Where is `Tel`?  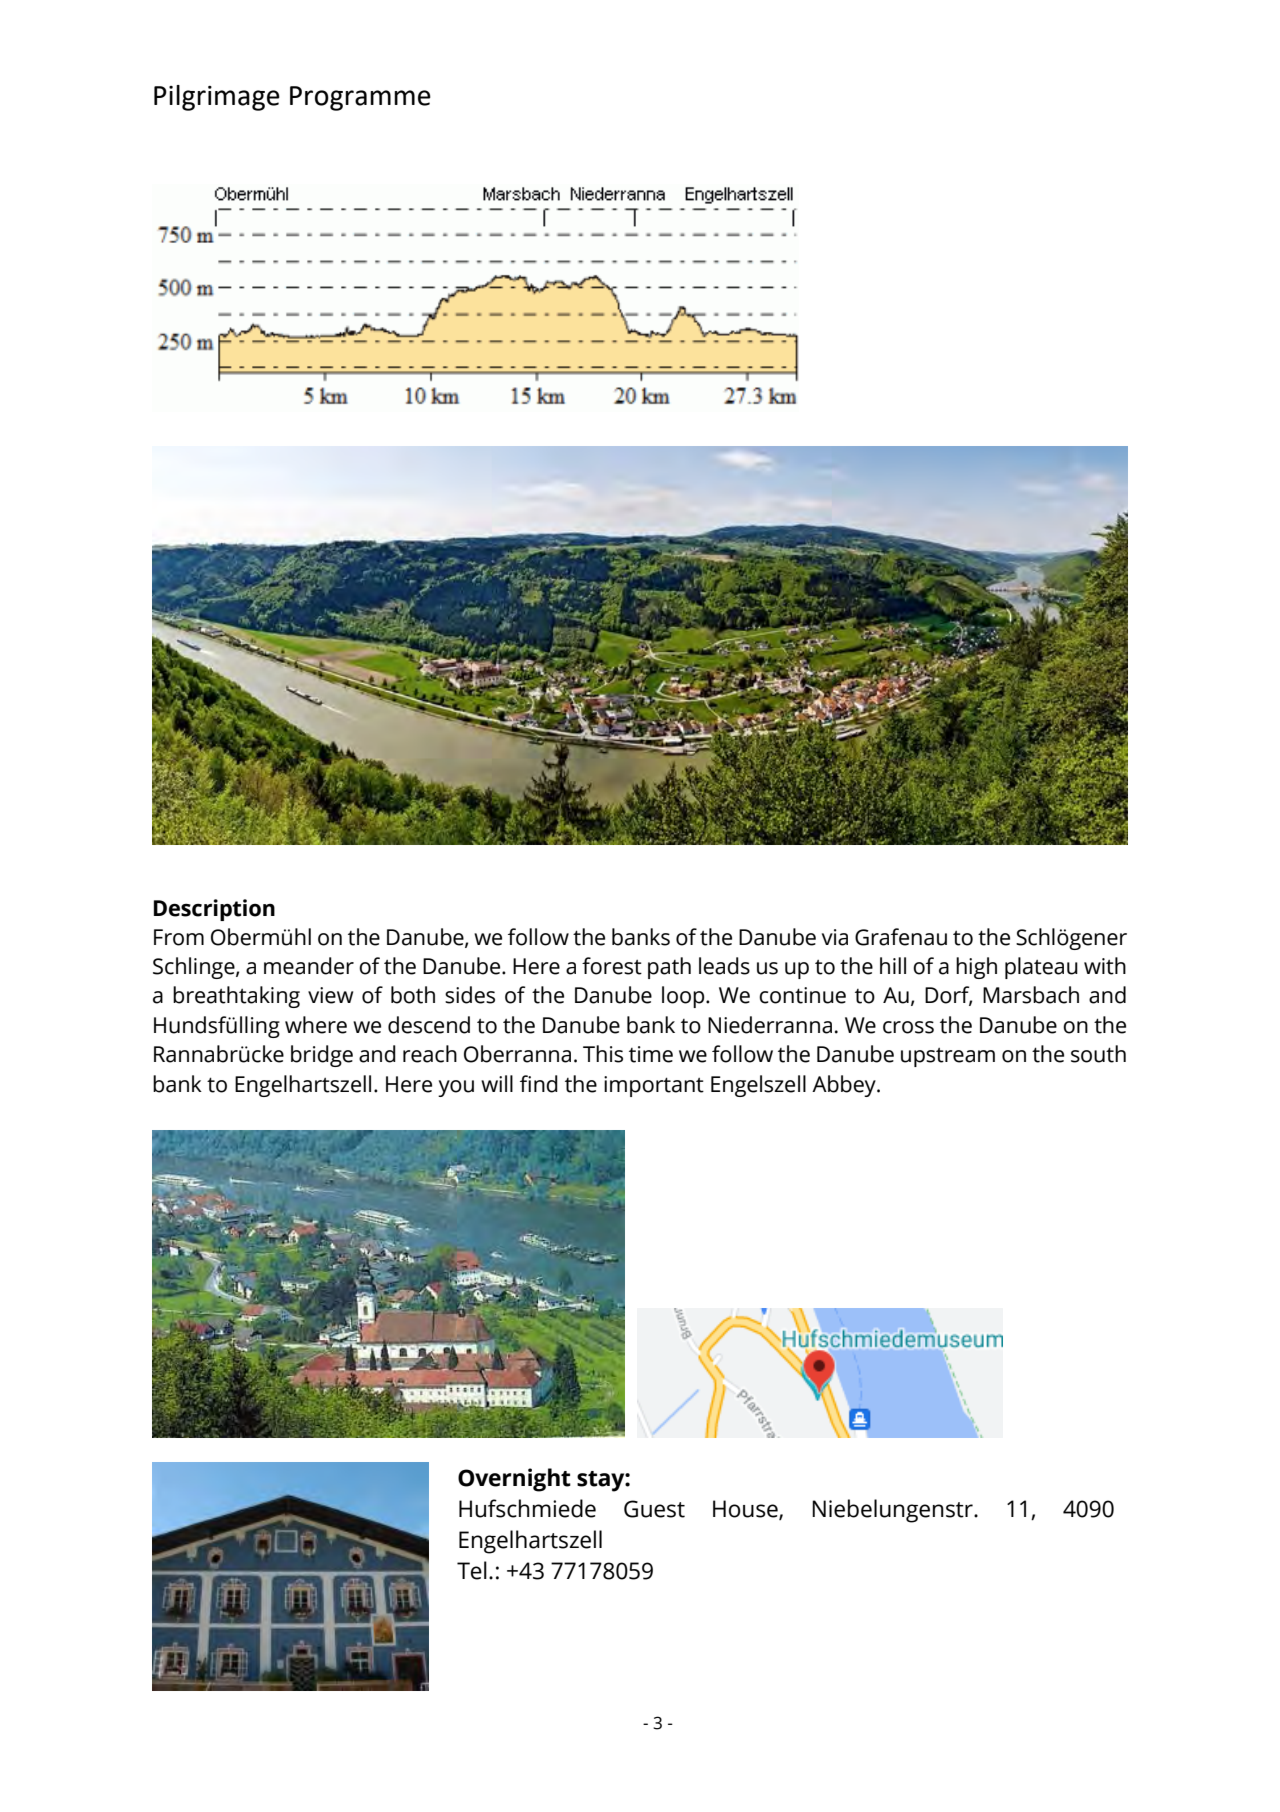 Tel is located at coordinates (472, 1570).
